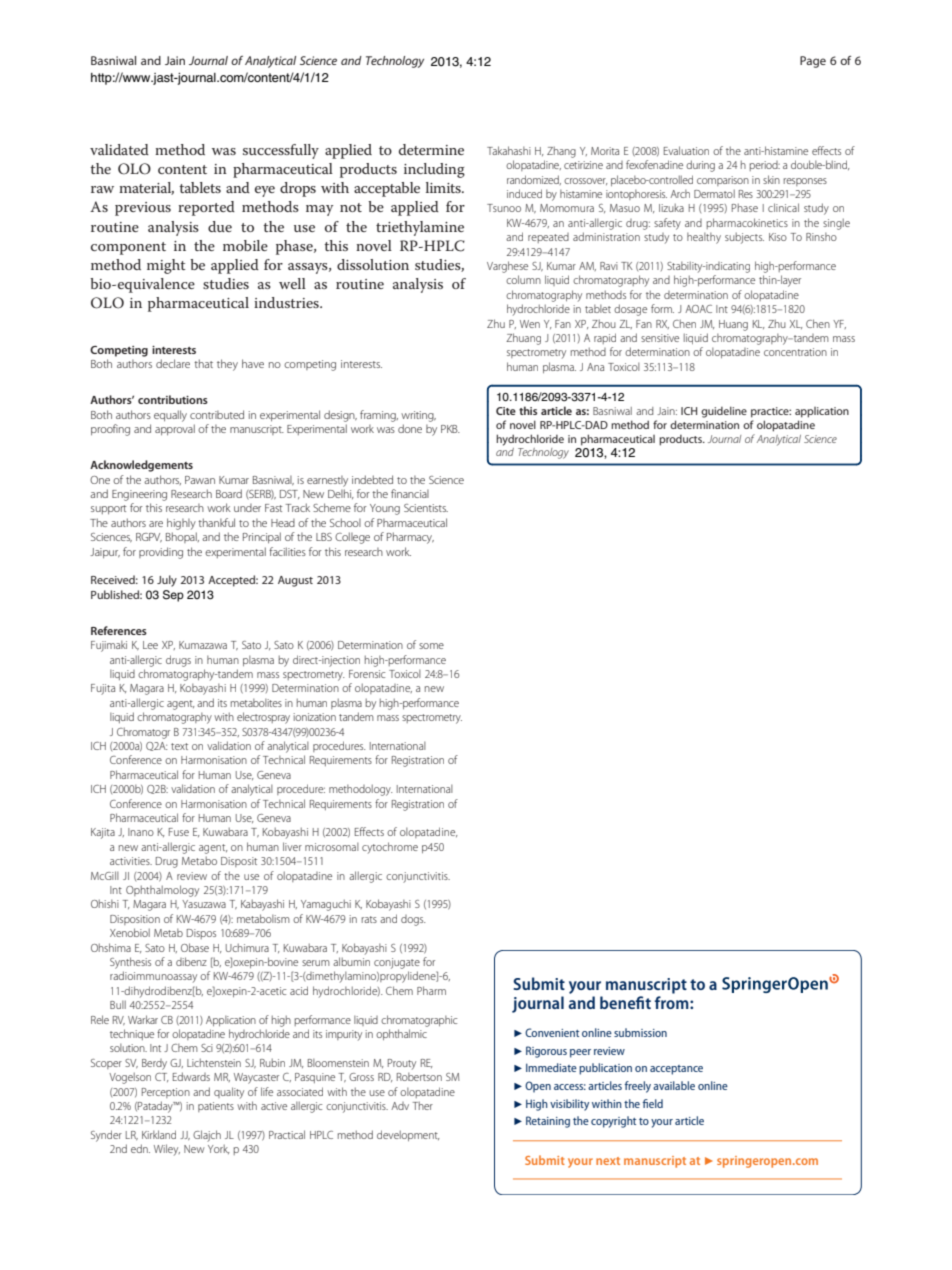 The height and width of the page is (1270, 952). What do you see at coordinates (119, 149) in the page?
I see `validated` at bounding box center [119, 149].
